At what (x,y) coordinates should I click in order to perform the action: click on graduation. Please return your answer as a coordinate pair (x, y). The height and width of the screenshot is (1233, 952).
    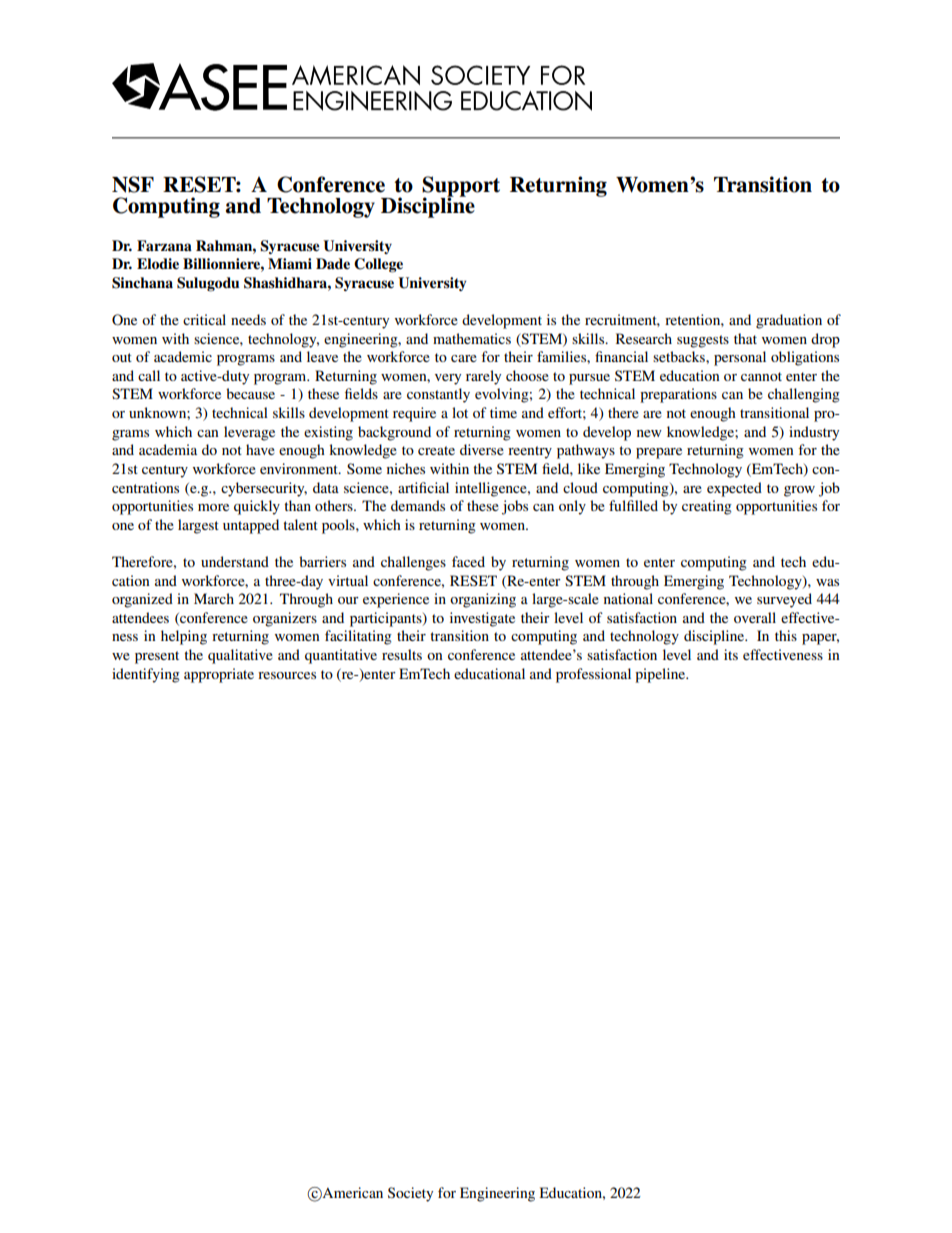
    Looking at the image, I should click on (789, 321).
